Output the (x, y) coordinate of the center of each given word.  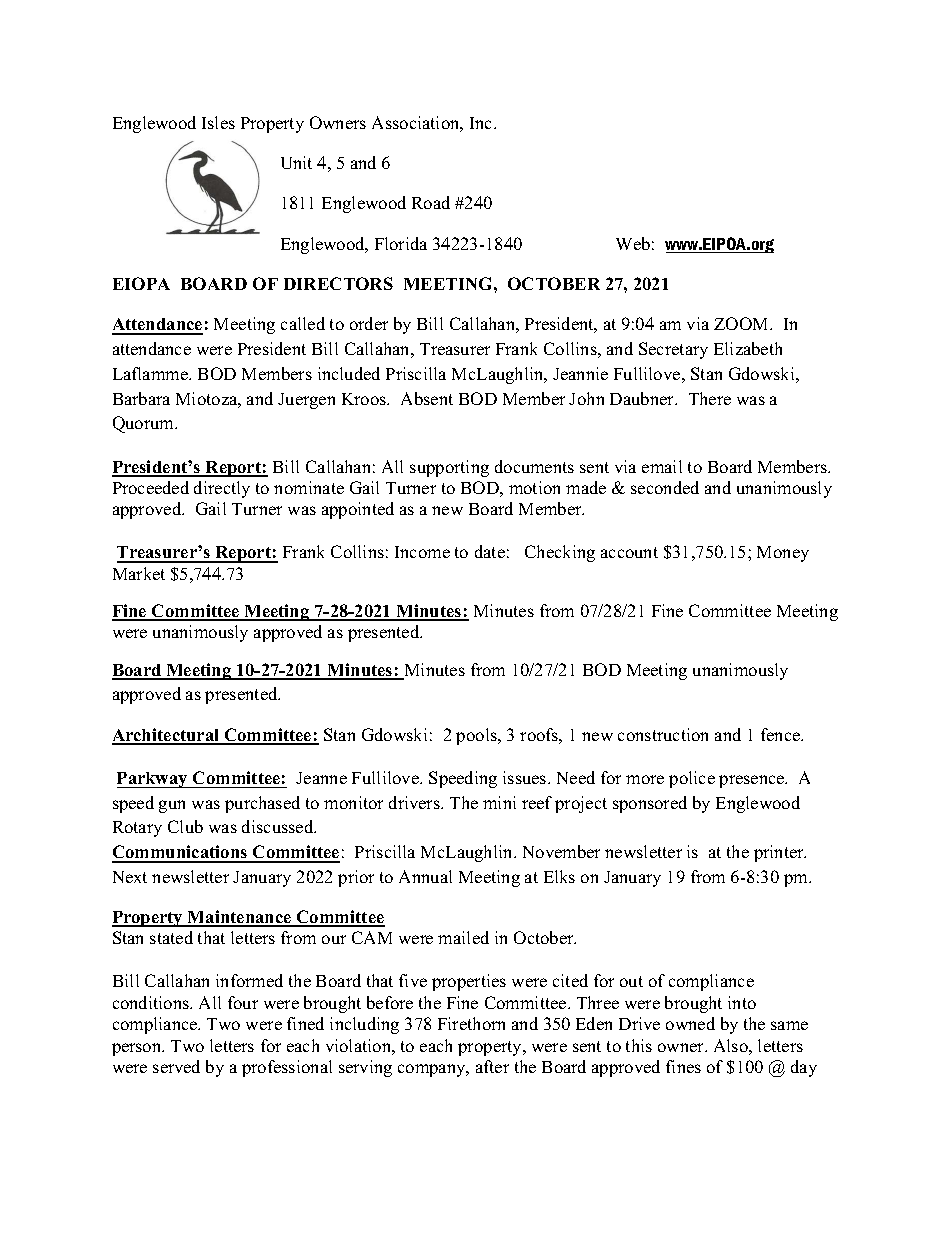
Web (633, 243)
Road (431, 202)
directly (222, 489)
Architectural (167, 736)
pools (477, 736)
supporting (449, 468)
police (692, 779)
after (492, 1066)
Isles (218, 122)
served (176, 1066)
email (662, 466)
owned (690, 1023)
